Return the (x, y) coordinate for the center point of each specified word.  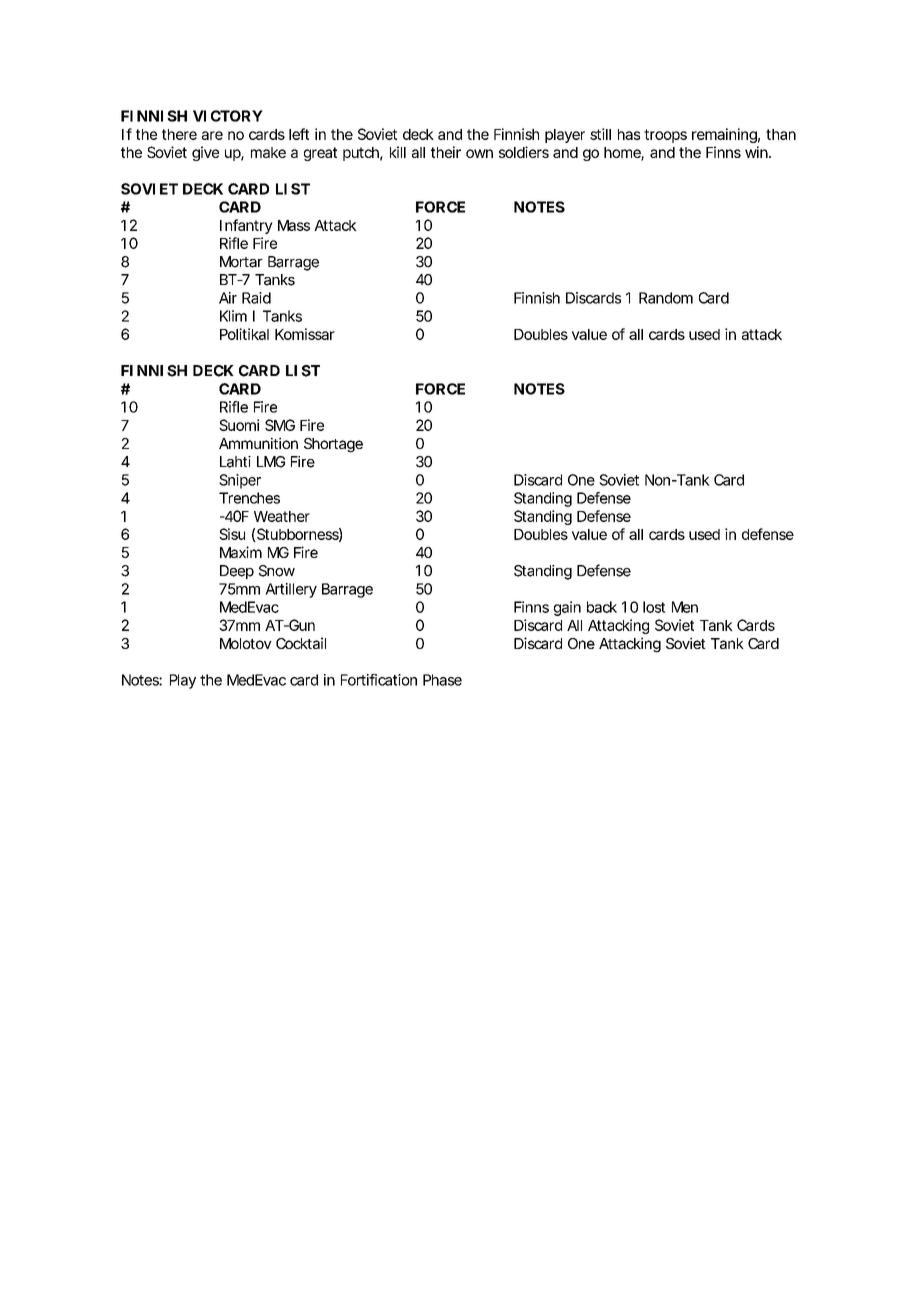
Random (666, 298)
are (212, 135)
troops (665, 136)
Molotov (246, 643)
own (479, 153)
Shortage (333, 445)
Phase (442, 680)
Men (685, 607)
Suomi (239, 425)
